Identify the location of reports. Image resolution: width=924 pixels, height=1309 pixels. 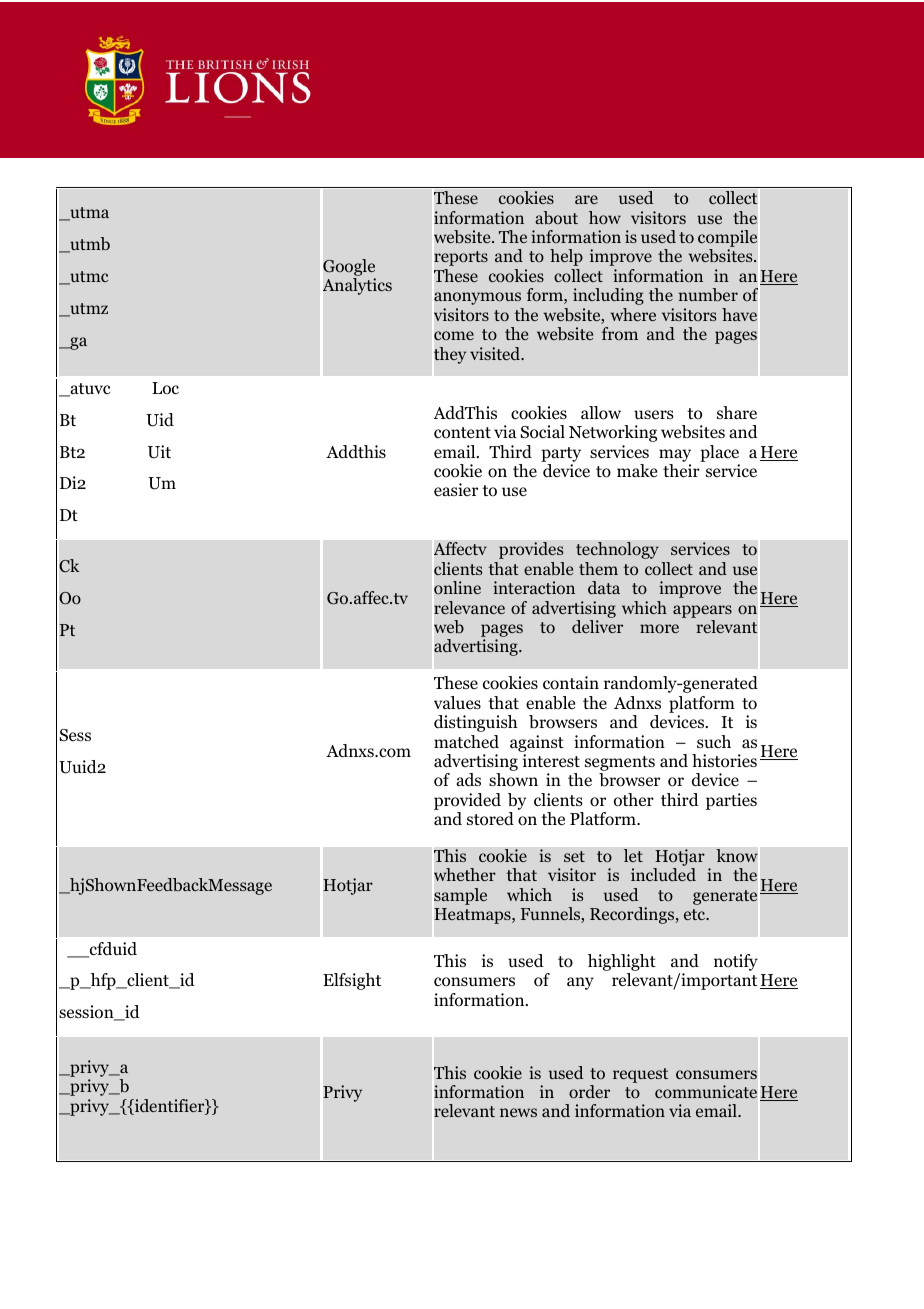
(461, 258).
